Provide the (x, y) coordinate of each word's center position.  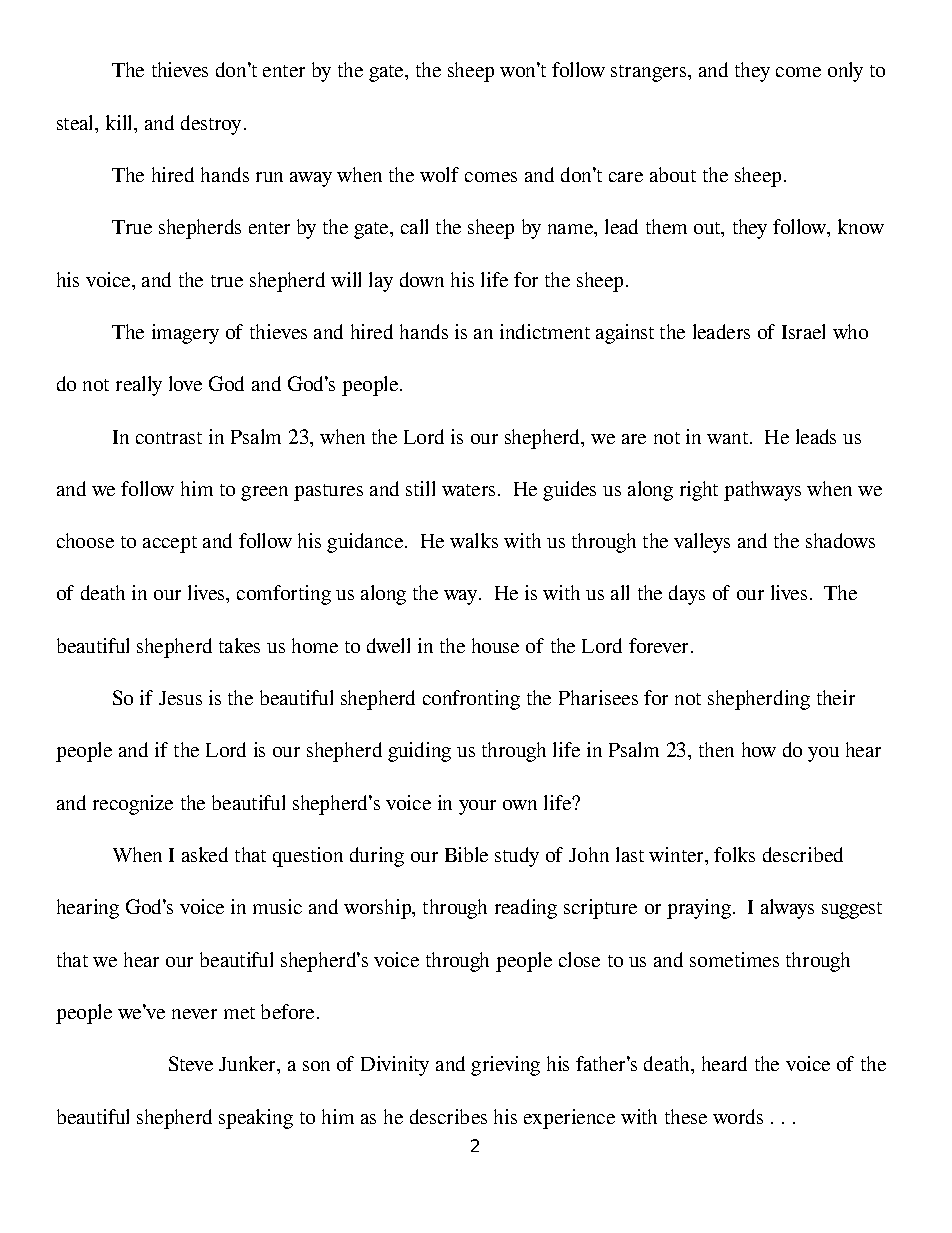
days (687, 595)
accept (170, 544)
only (845, 72)
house (495, 645)
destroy (211, 125)
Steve (191, 1063)
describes (448, 1116)
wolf (439, 174)
